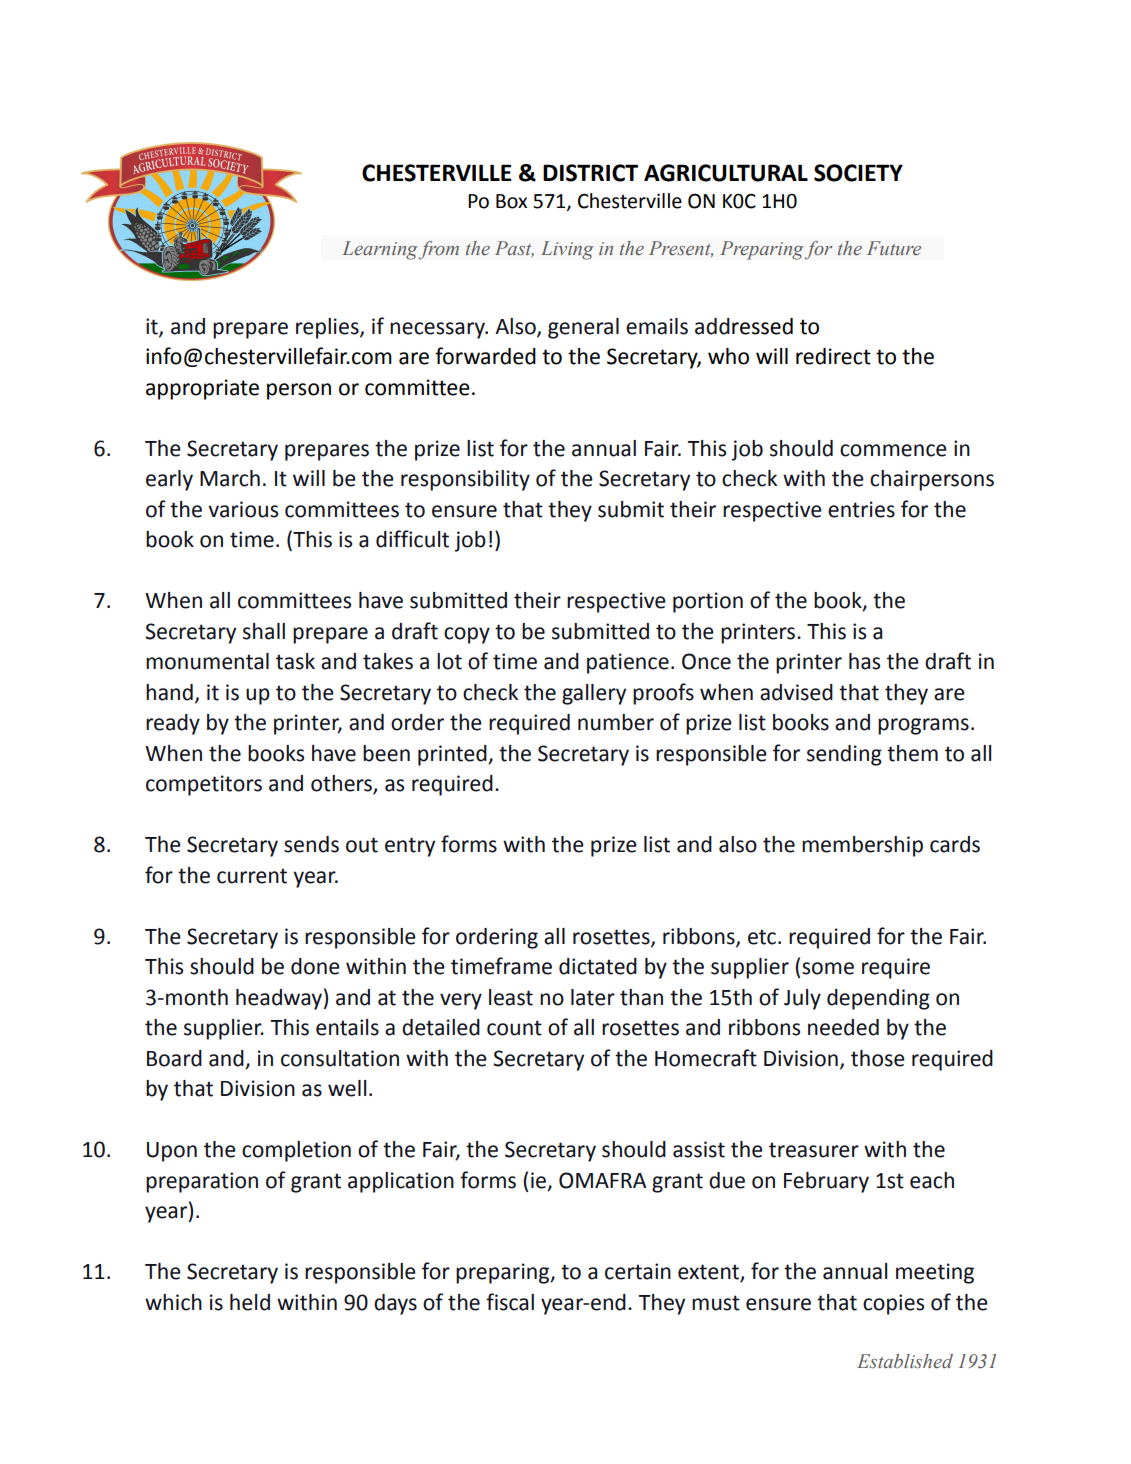 This image has width=1131, height=1464. Describe the element at coordinates (858, 173) in the image. I see `SOCIETY` at that location.
